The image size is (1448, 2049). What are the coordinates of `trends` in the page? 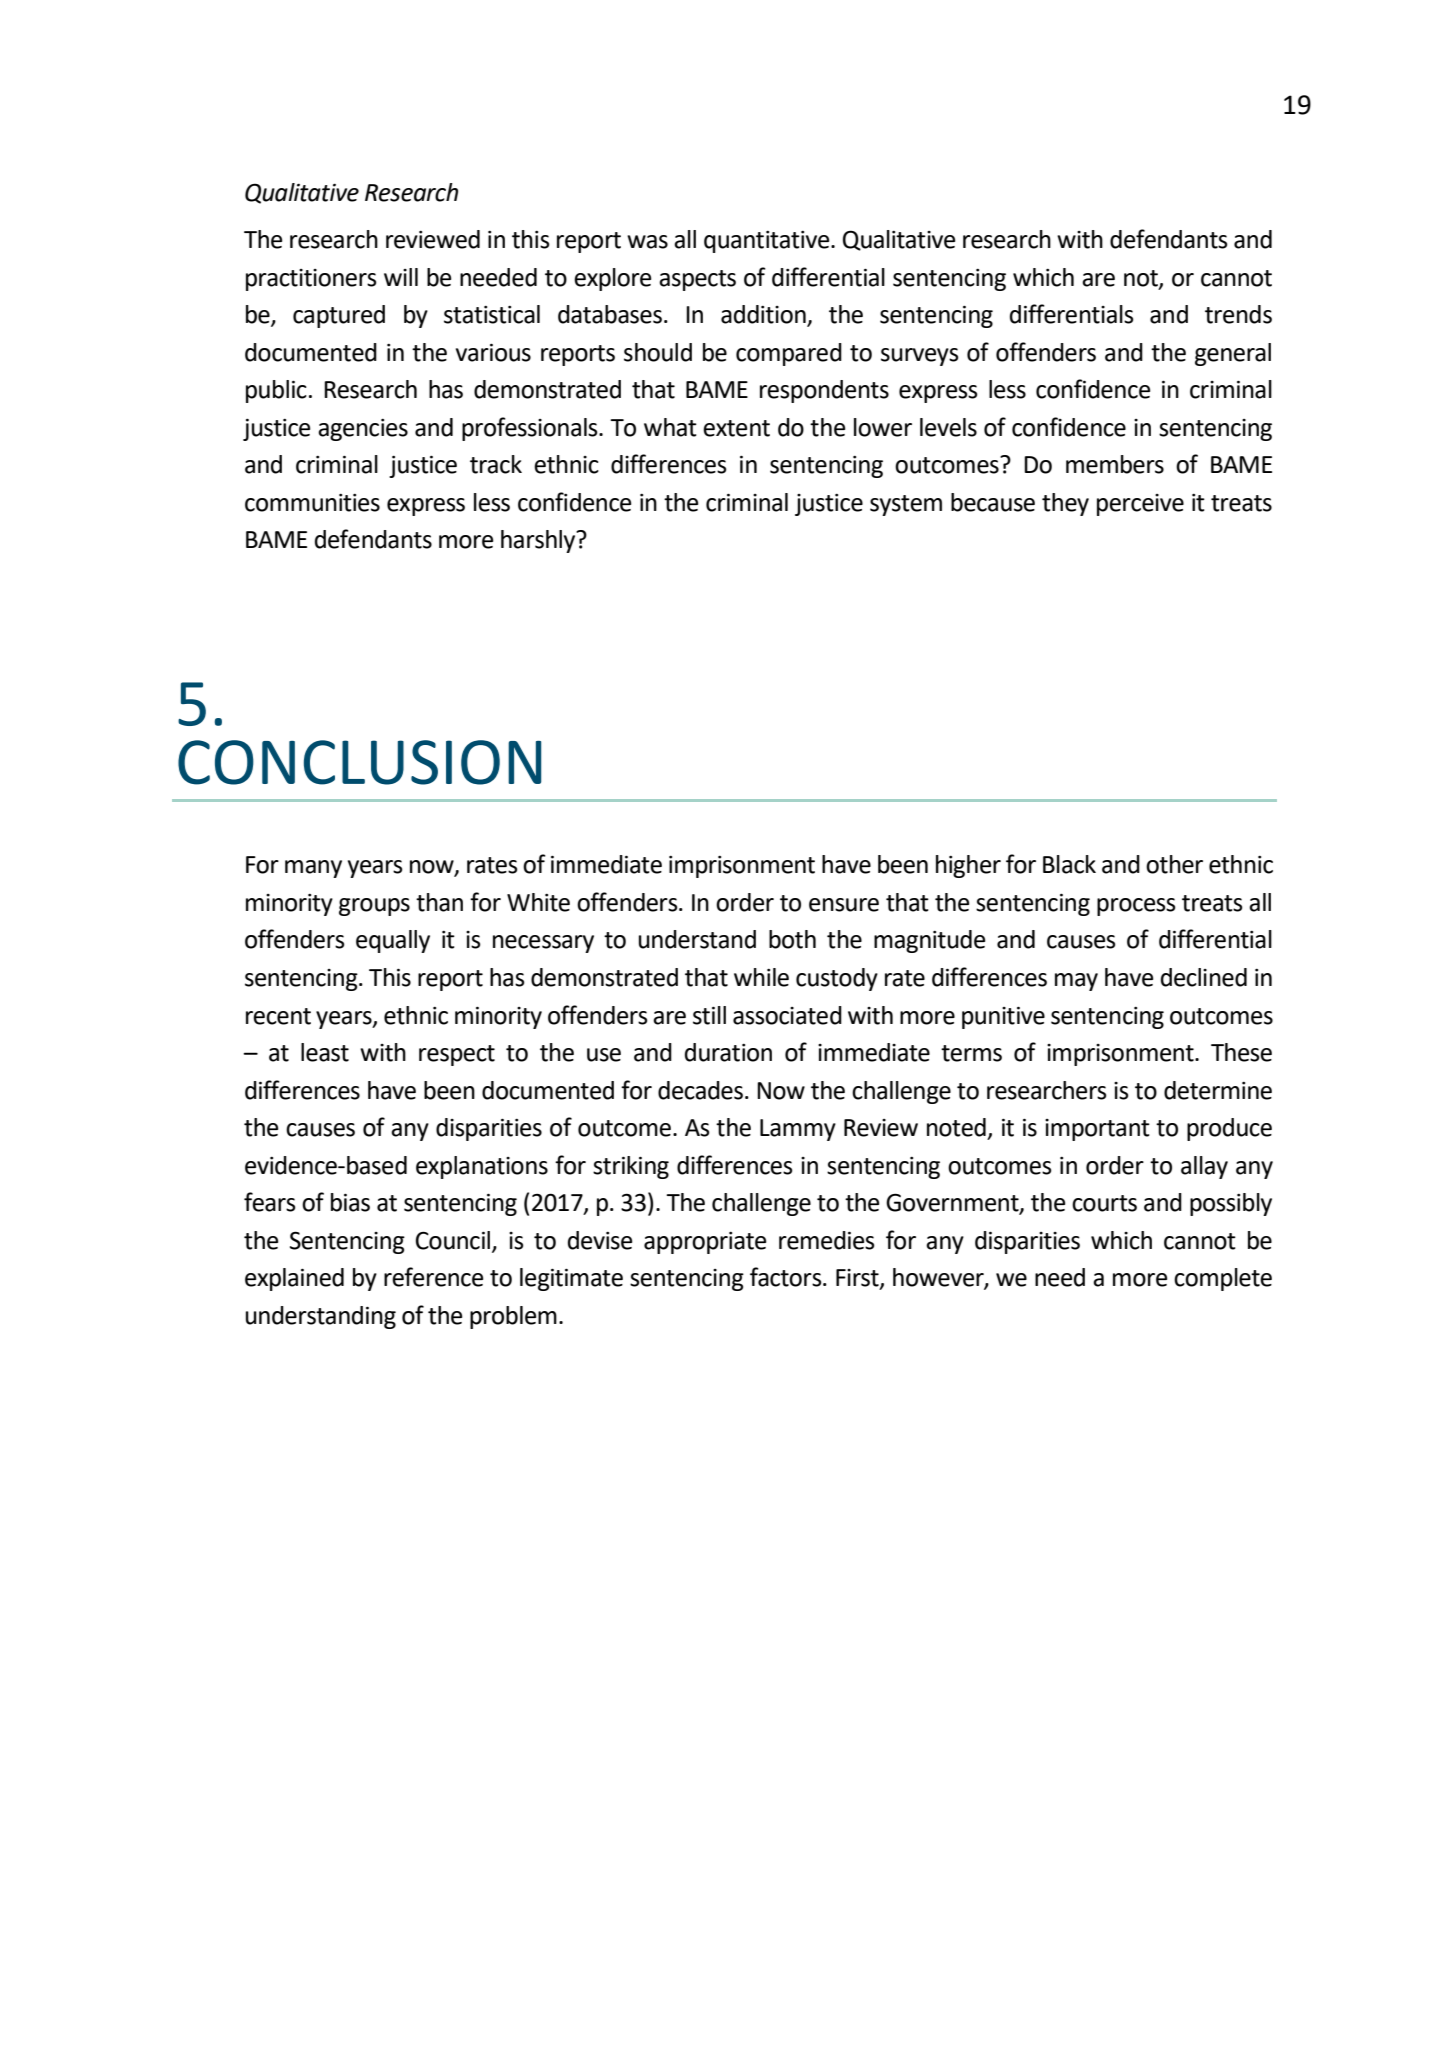 It's located at (1238, 314).
